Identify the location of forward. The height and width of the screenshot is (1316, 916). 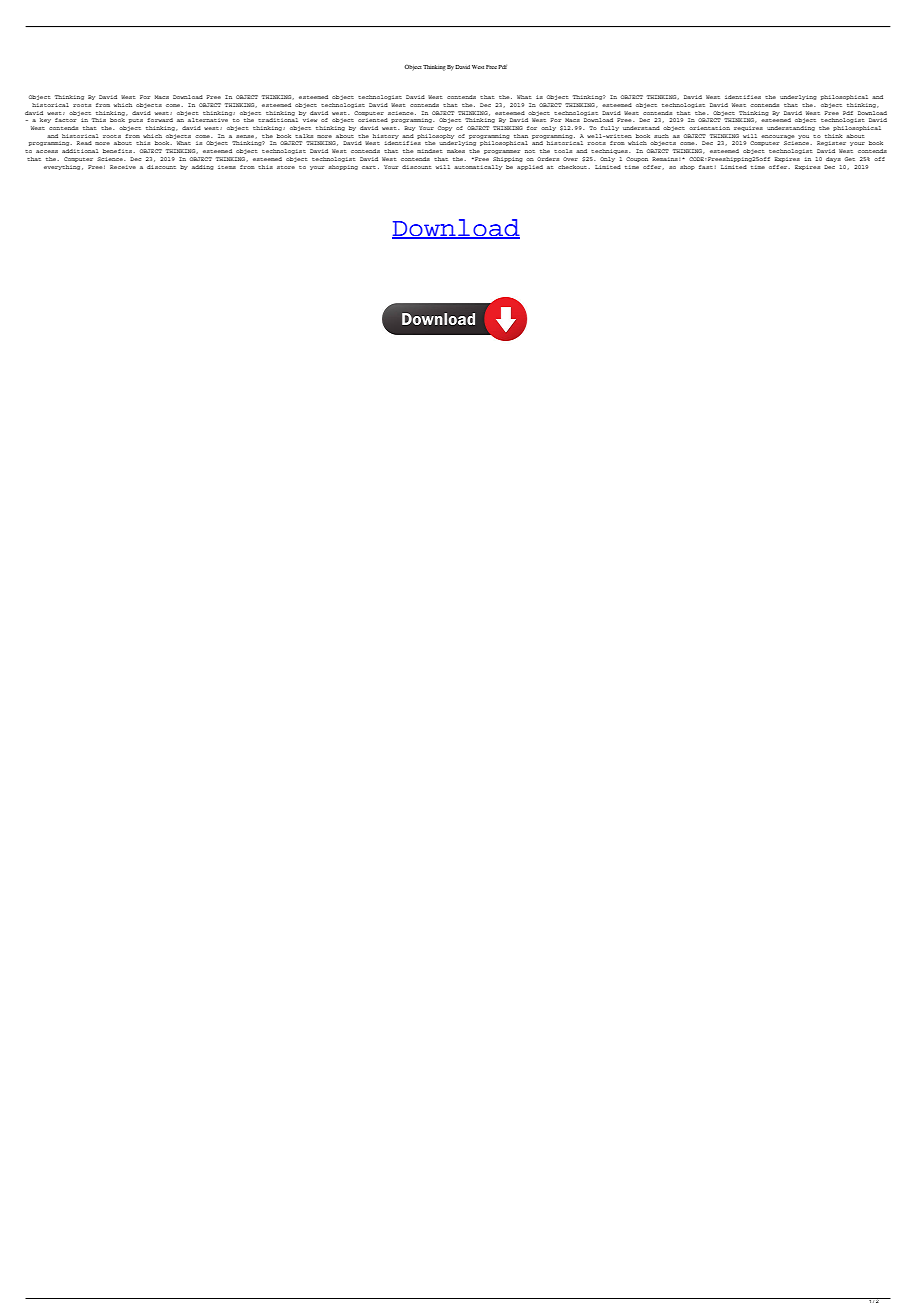
(160, 120).
